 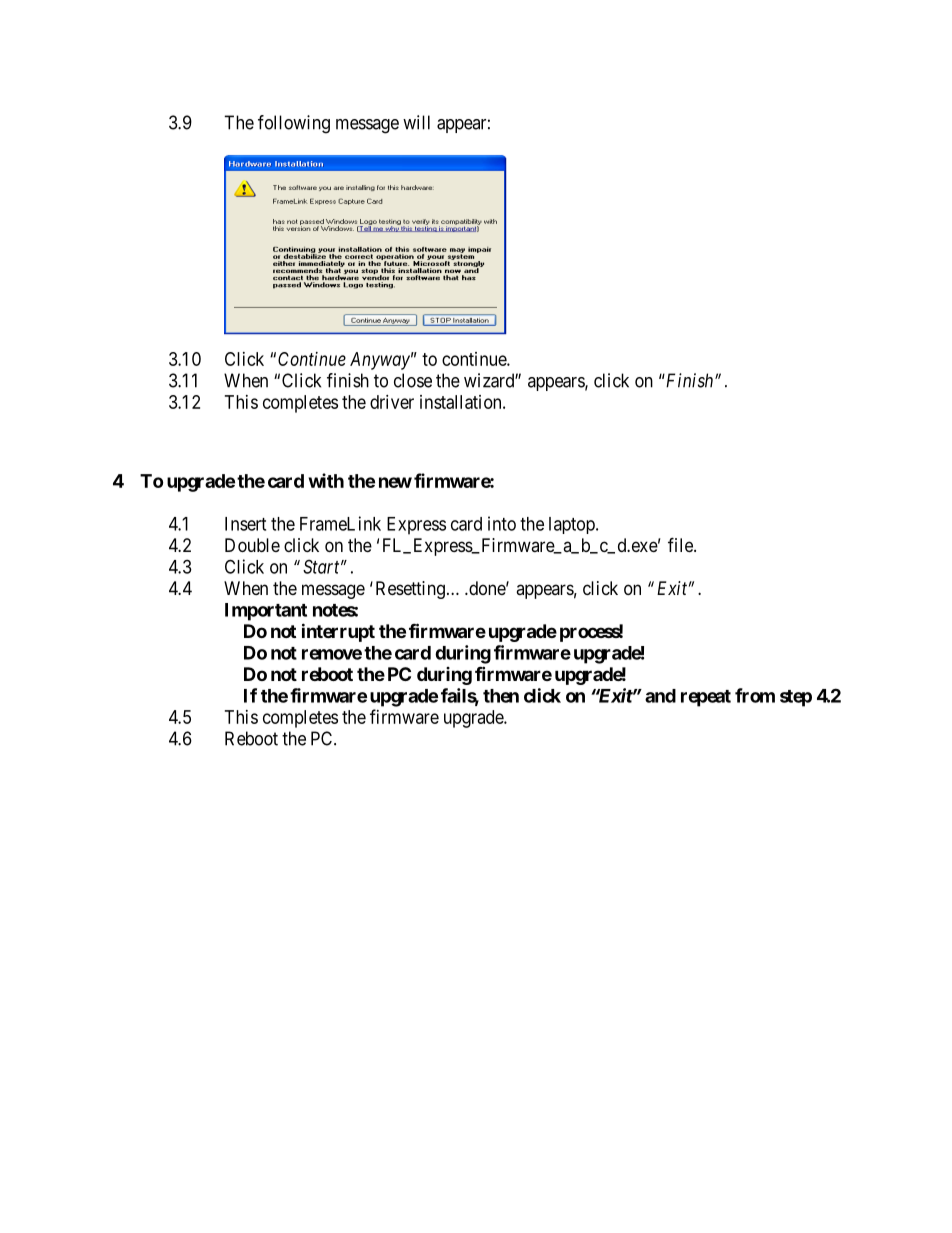 What do you see at coordinates (502, 523) in the screenshot?
I see `into` at bounding box center [502, 523].
